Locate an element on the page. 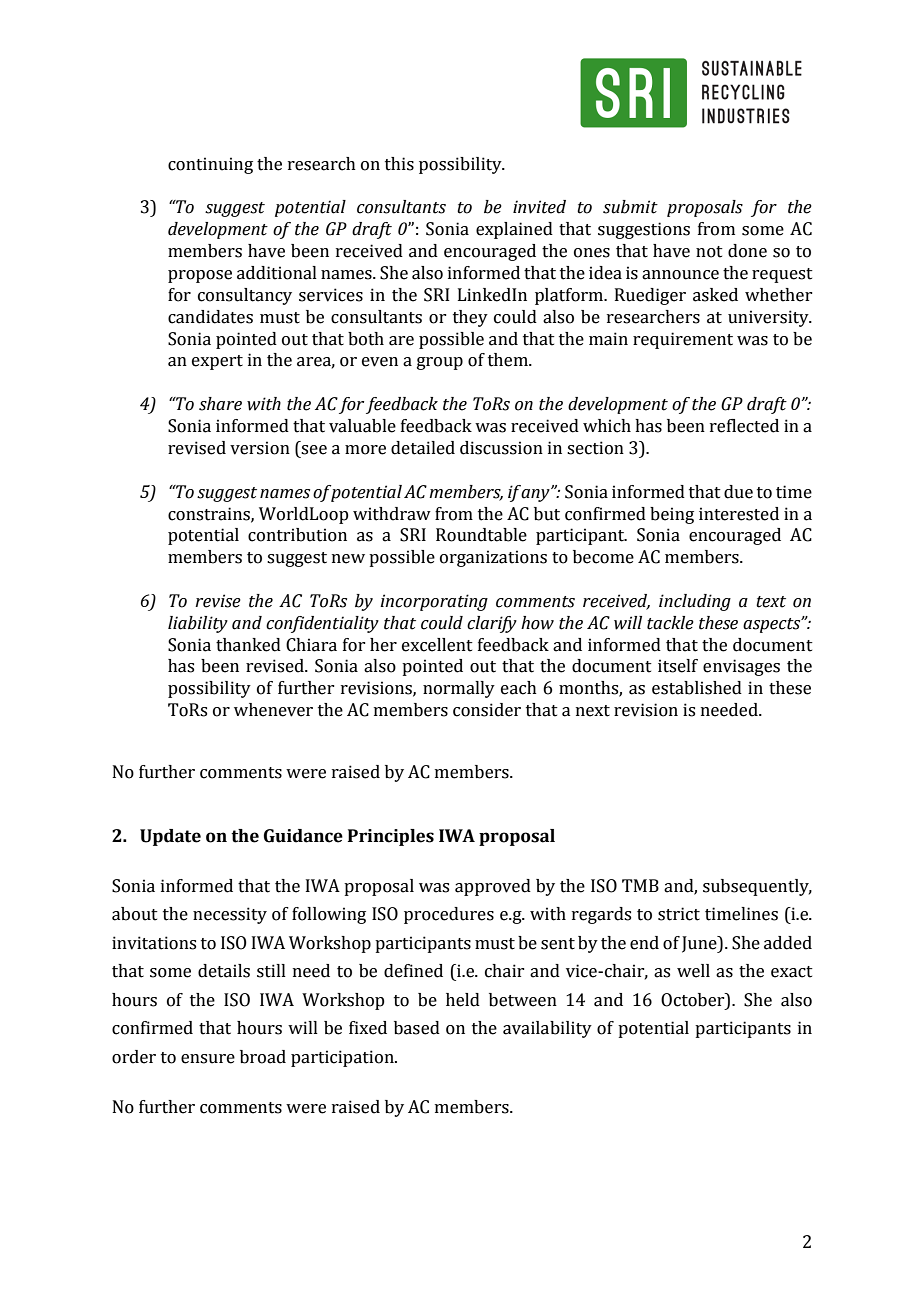  ensure is located at coordinates (208, 1059).
